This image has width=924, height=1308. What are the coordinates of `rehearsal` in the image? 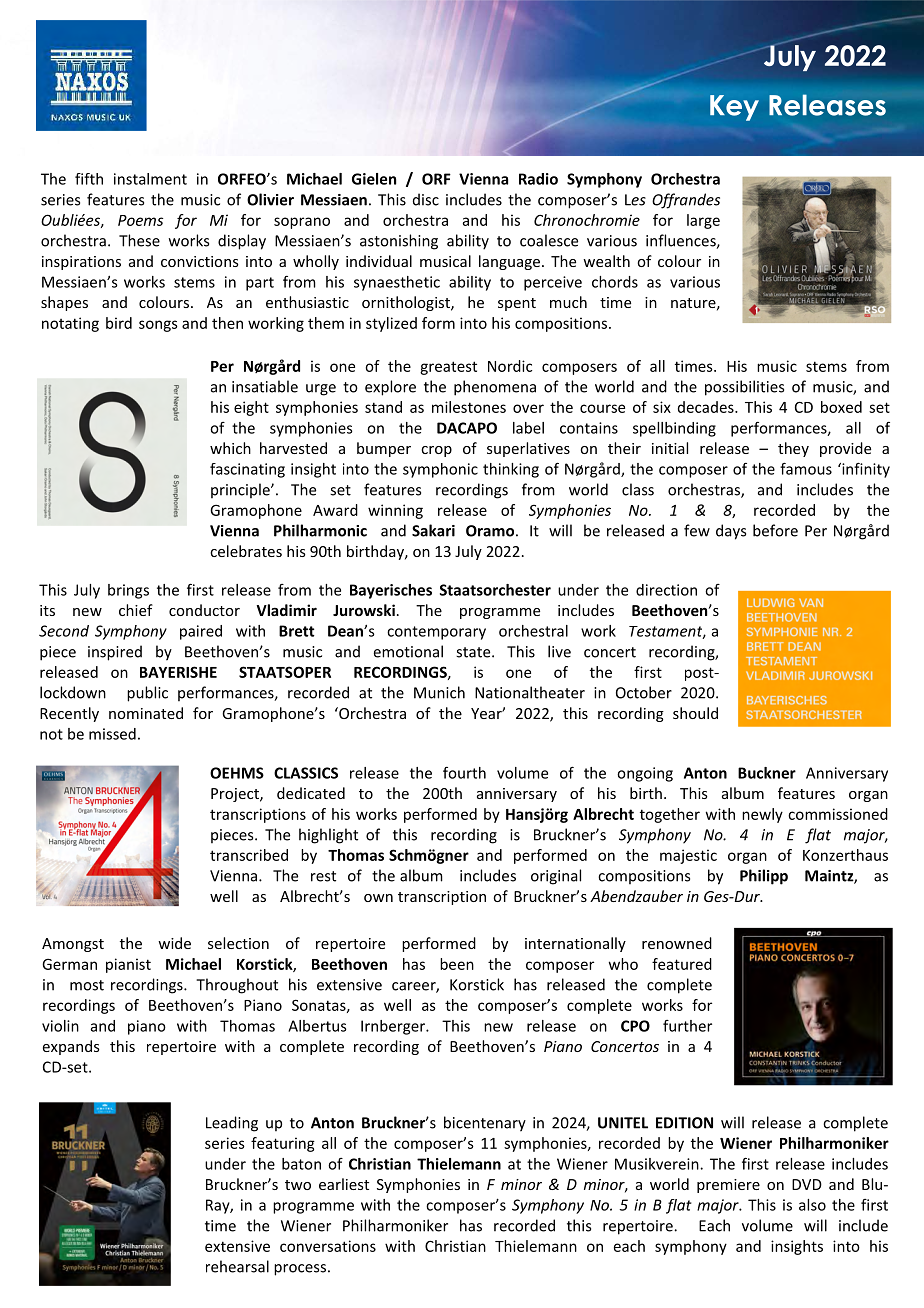 It's located at (237, 1266).
